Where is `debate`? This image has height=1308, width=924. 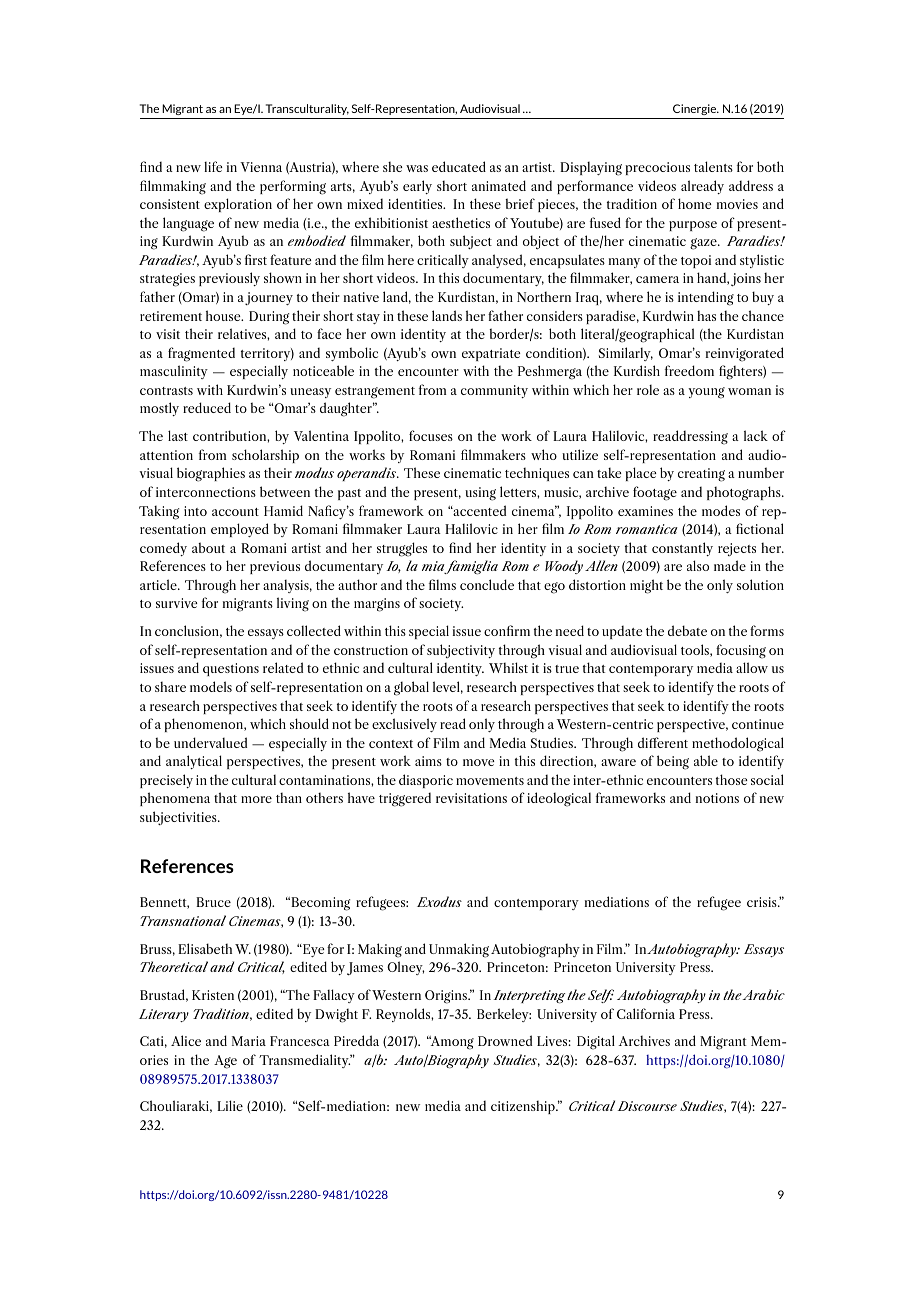 debate is located at coordinates (687, 630).
